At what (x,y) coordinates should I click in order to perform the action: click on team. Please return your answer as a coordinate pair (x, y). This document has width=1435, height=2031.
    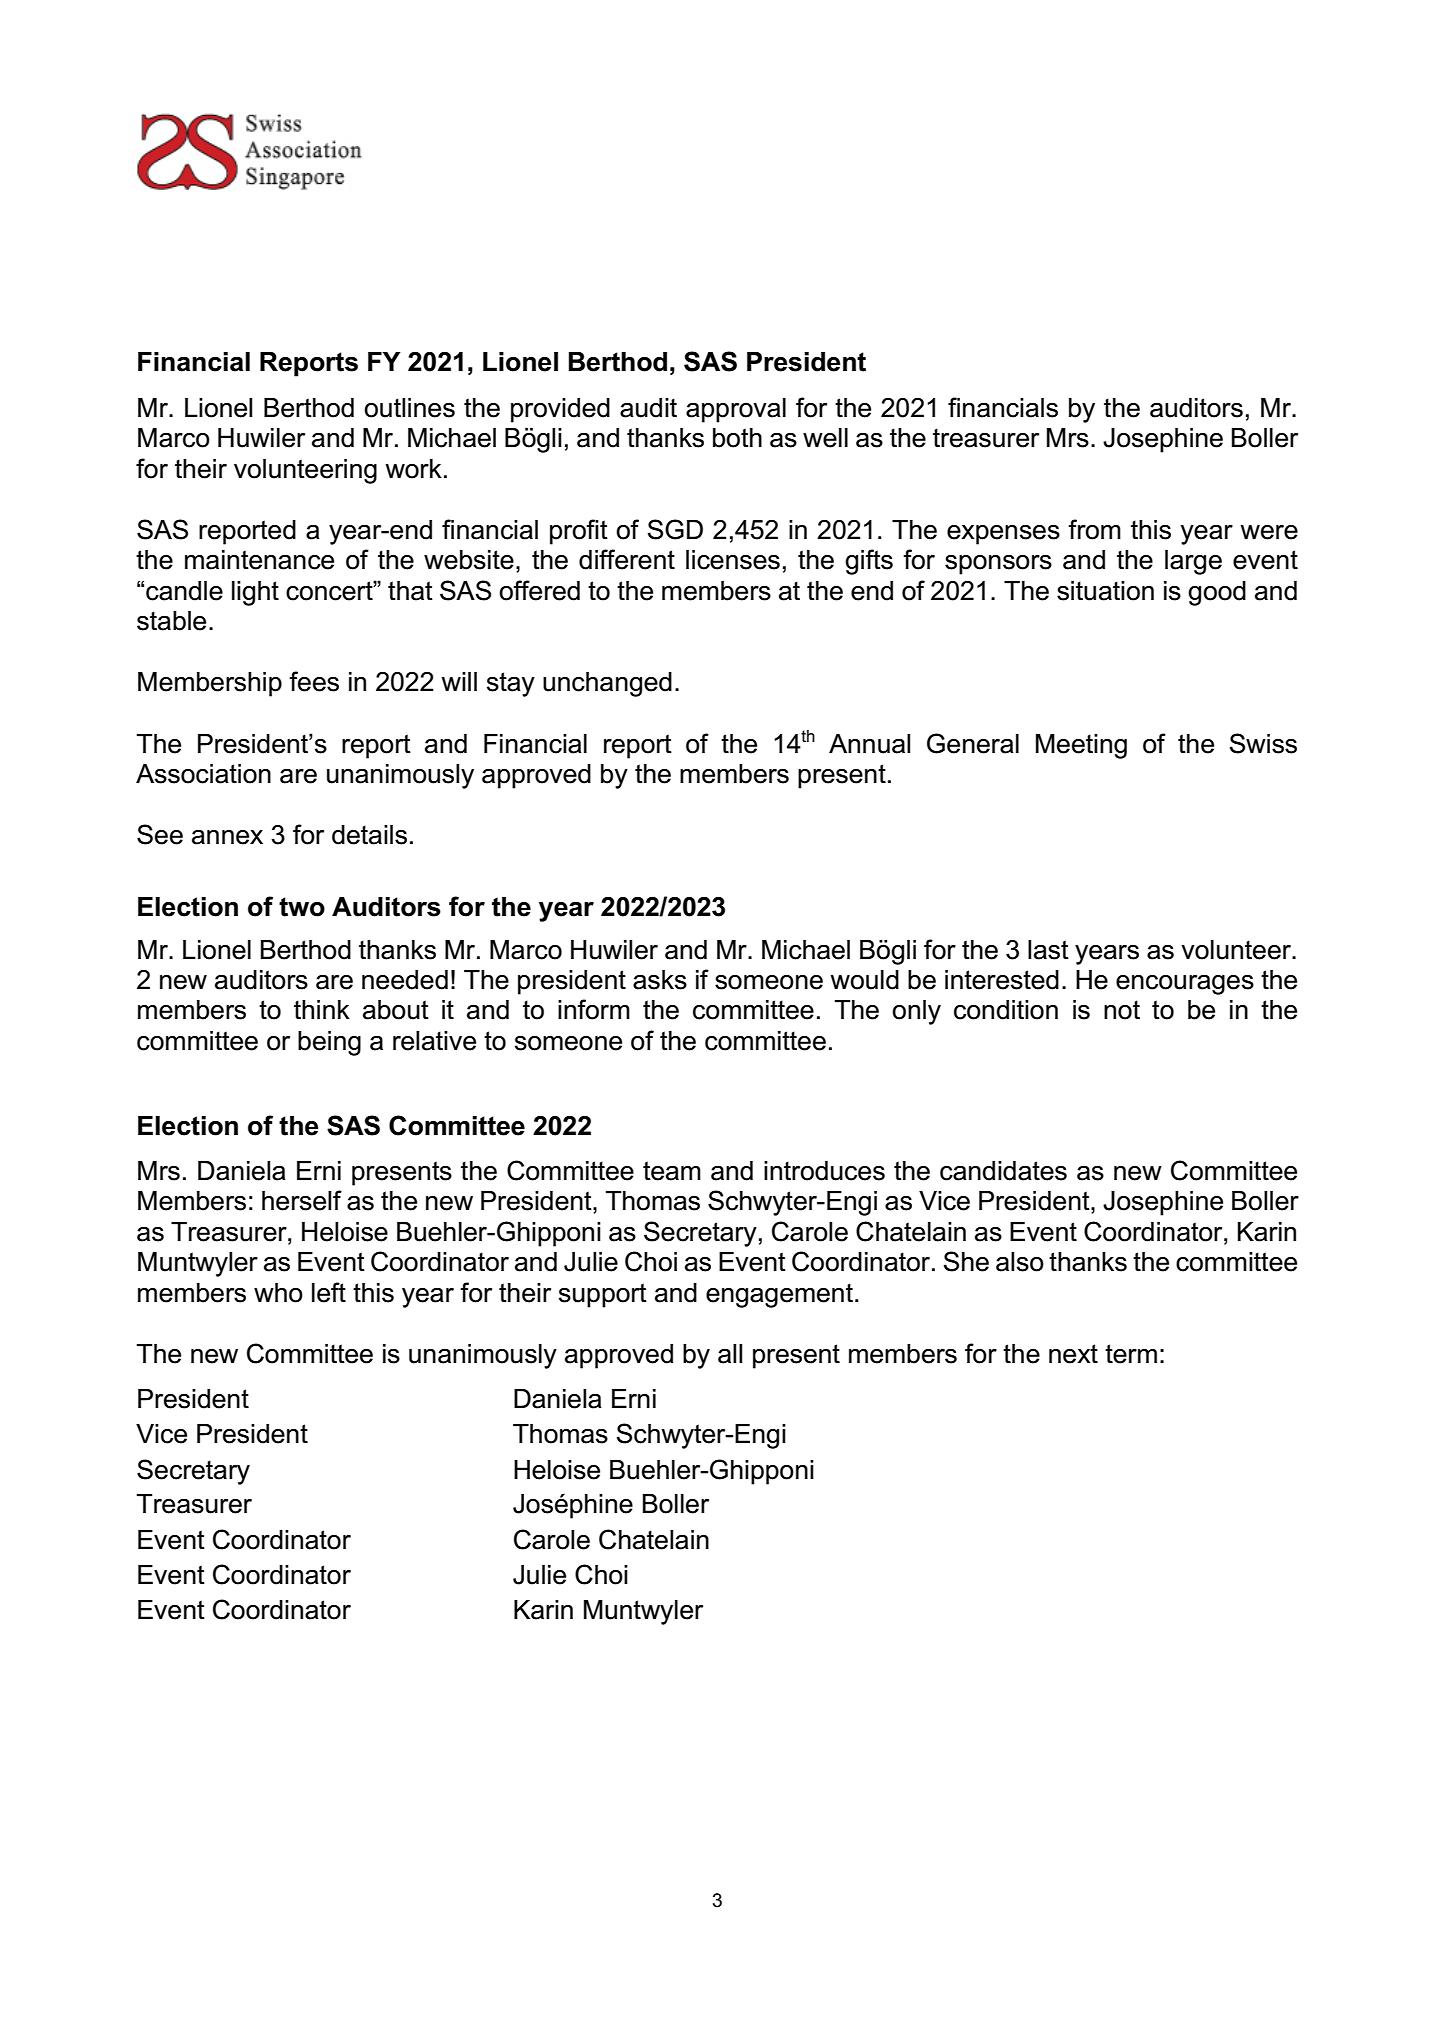
    Looking at the image, I should click on (672, 1171).
